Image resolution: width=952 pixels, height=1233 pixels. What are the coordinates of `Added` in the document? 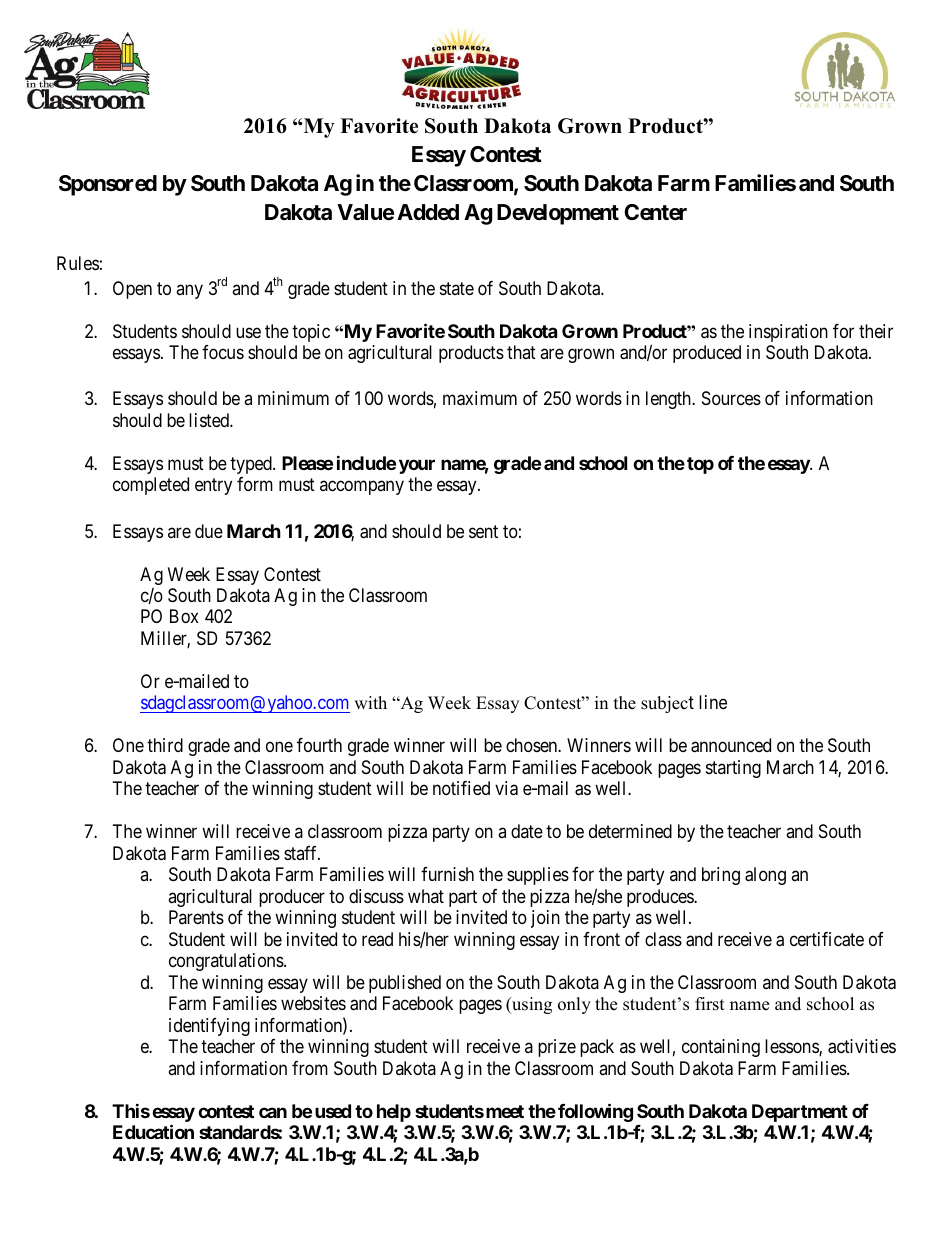 It's located at (428, 212).
